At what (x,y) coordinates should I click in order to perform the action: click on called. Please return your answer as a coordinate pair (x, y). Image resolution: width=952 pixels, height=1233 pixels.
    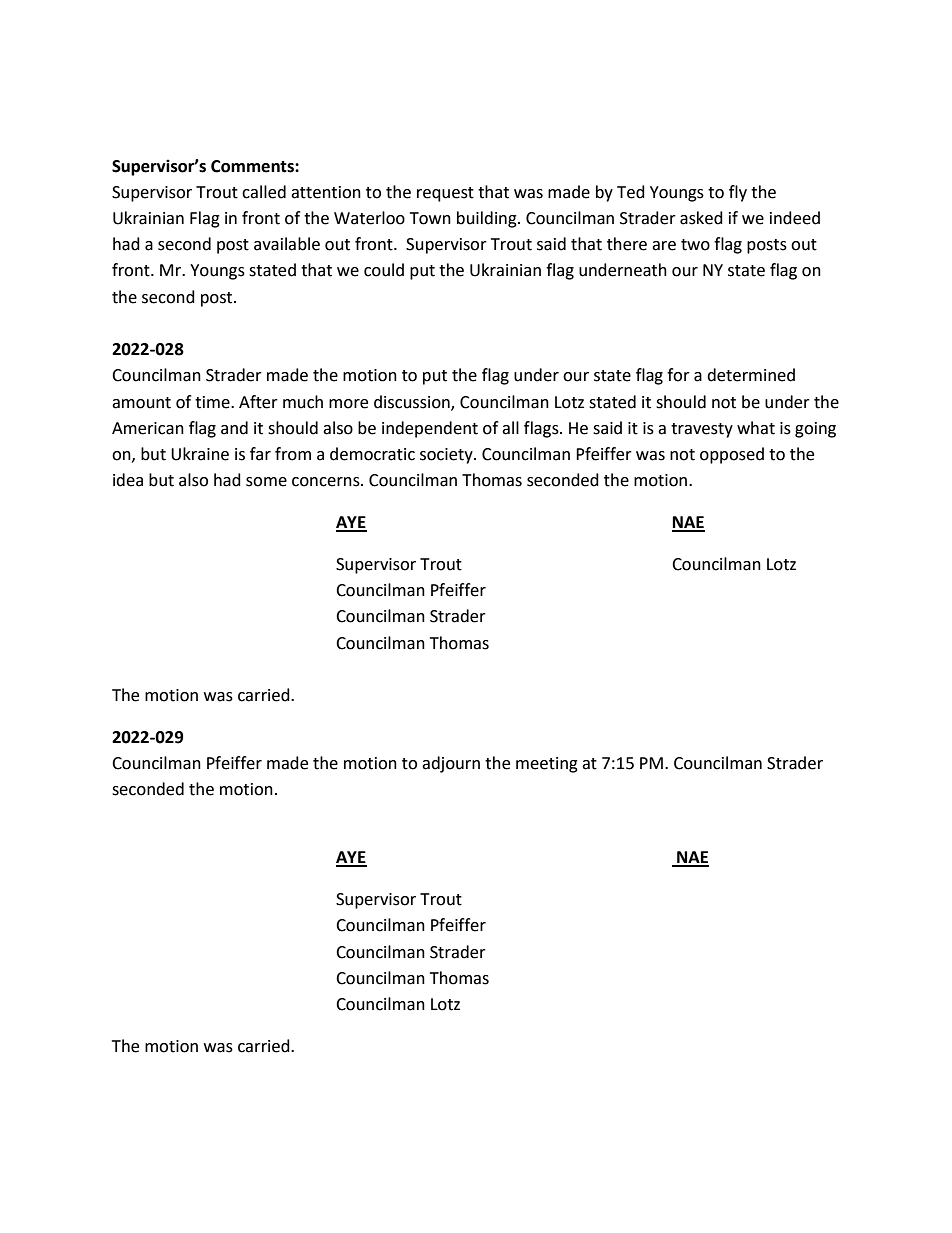
    Looking at the image, I should click on (264, 192).
